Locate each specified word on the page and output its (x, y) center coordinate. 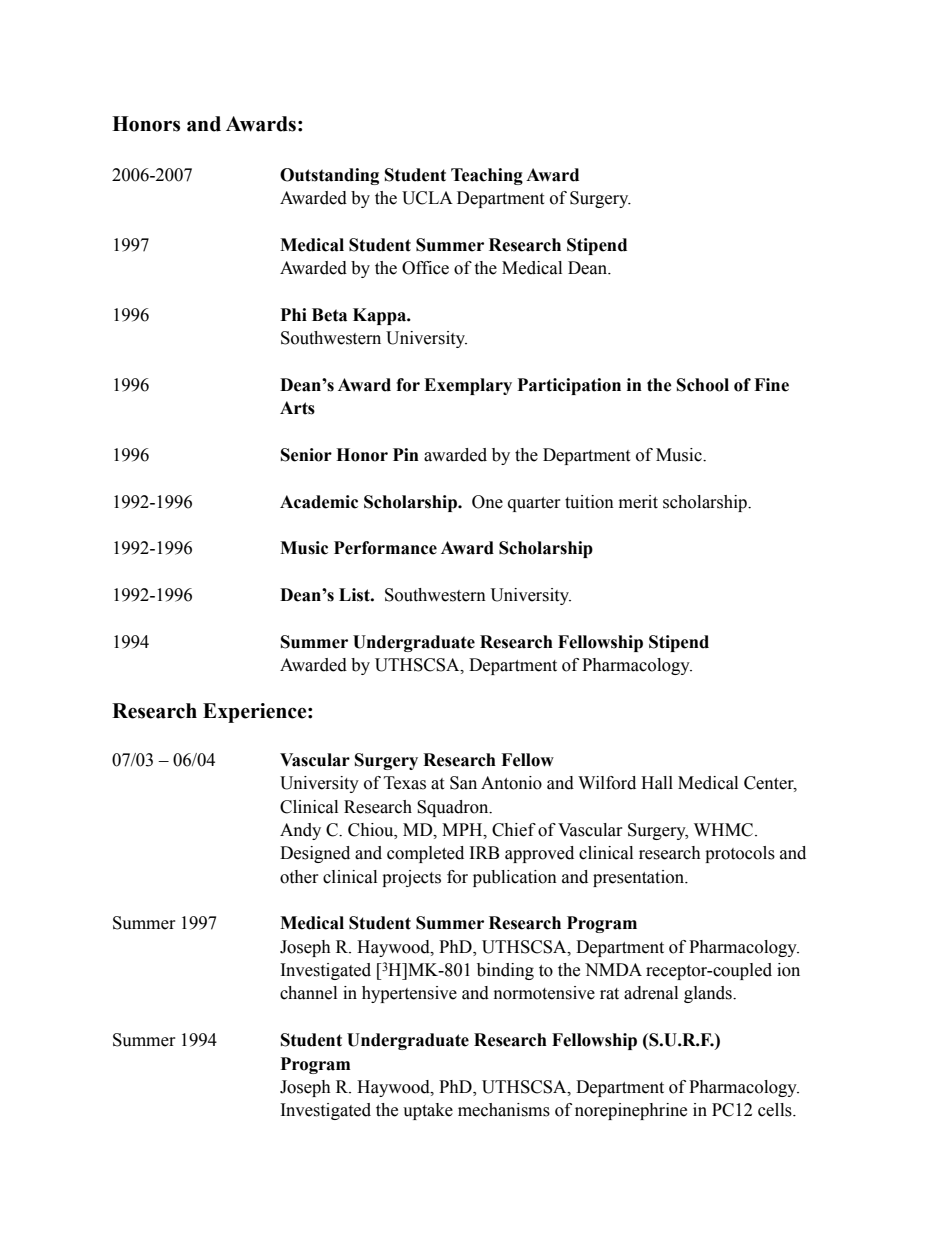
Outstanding (329, 176)
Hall (657, 783)
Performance (385, 548)
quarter (534, 504)
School (703, 385)
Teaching (487, 176)
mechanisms (504, 1110)
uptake (428, 1111)
